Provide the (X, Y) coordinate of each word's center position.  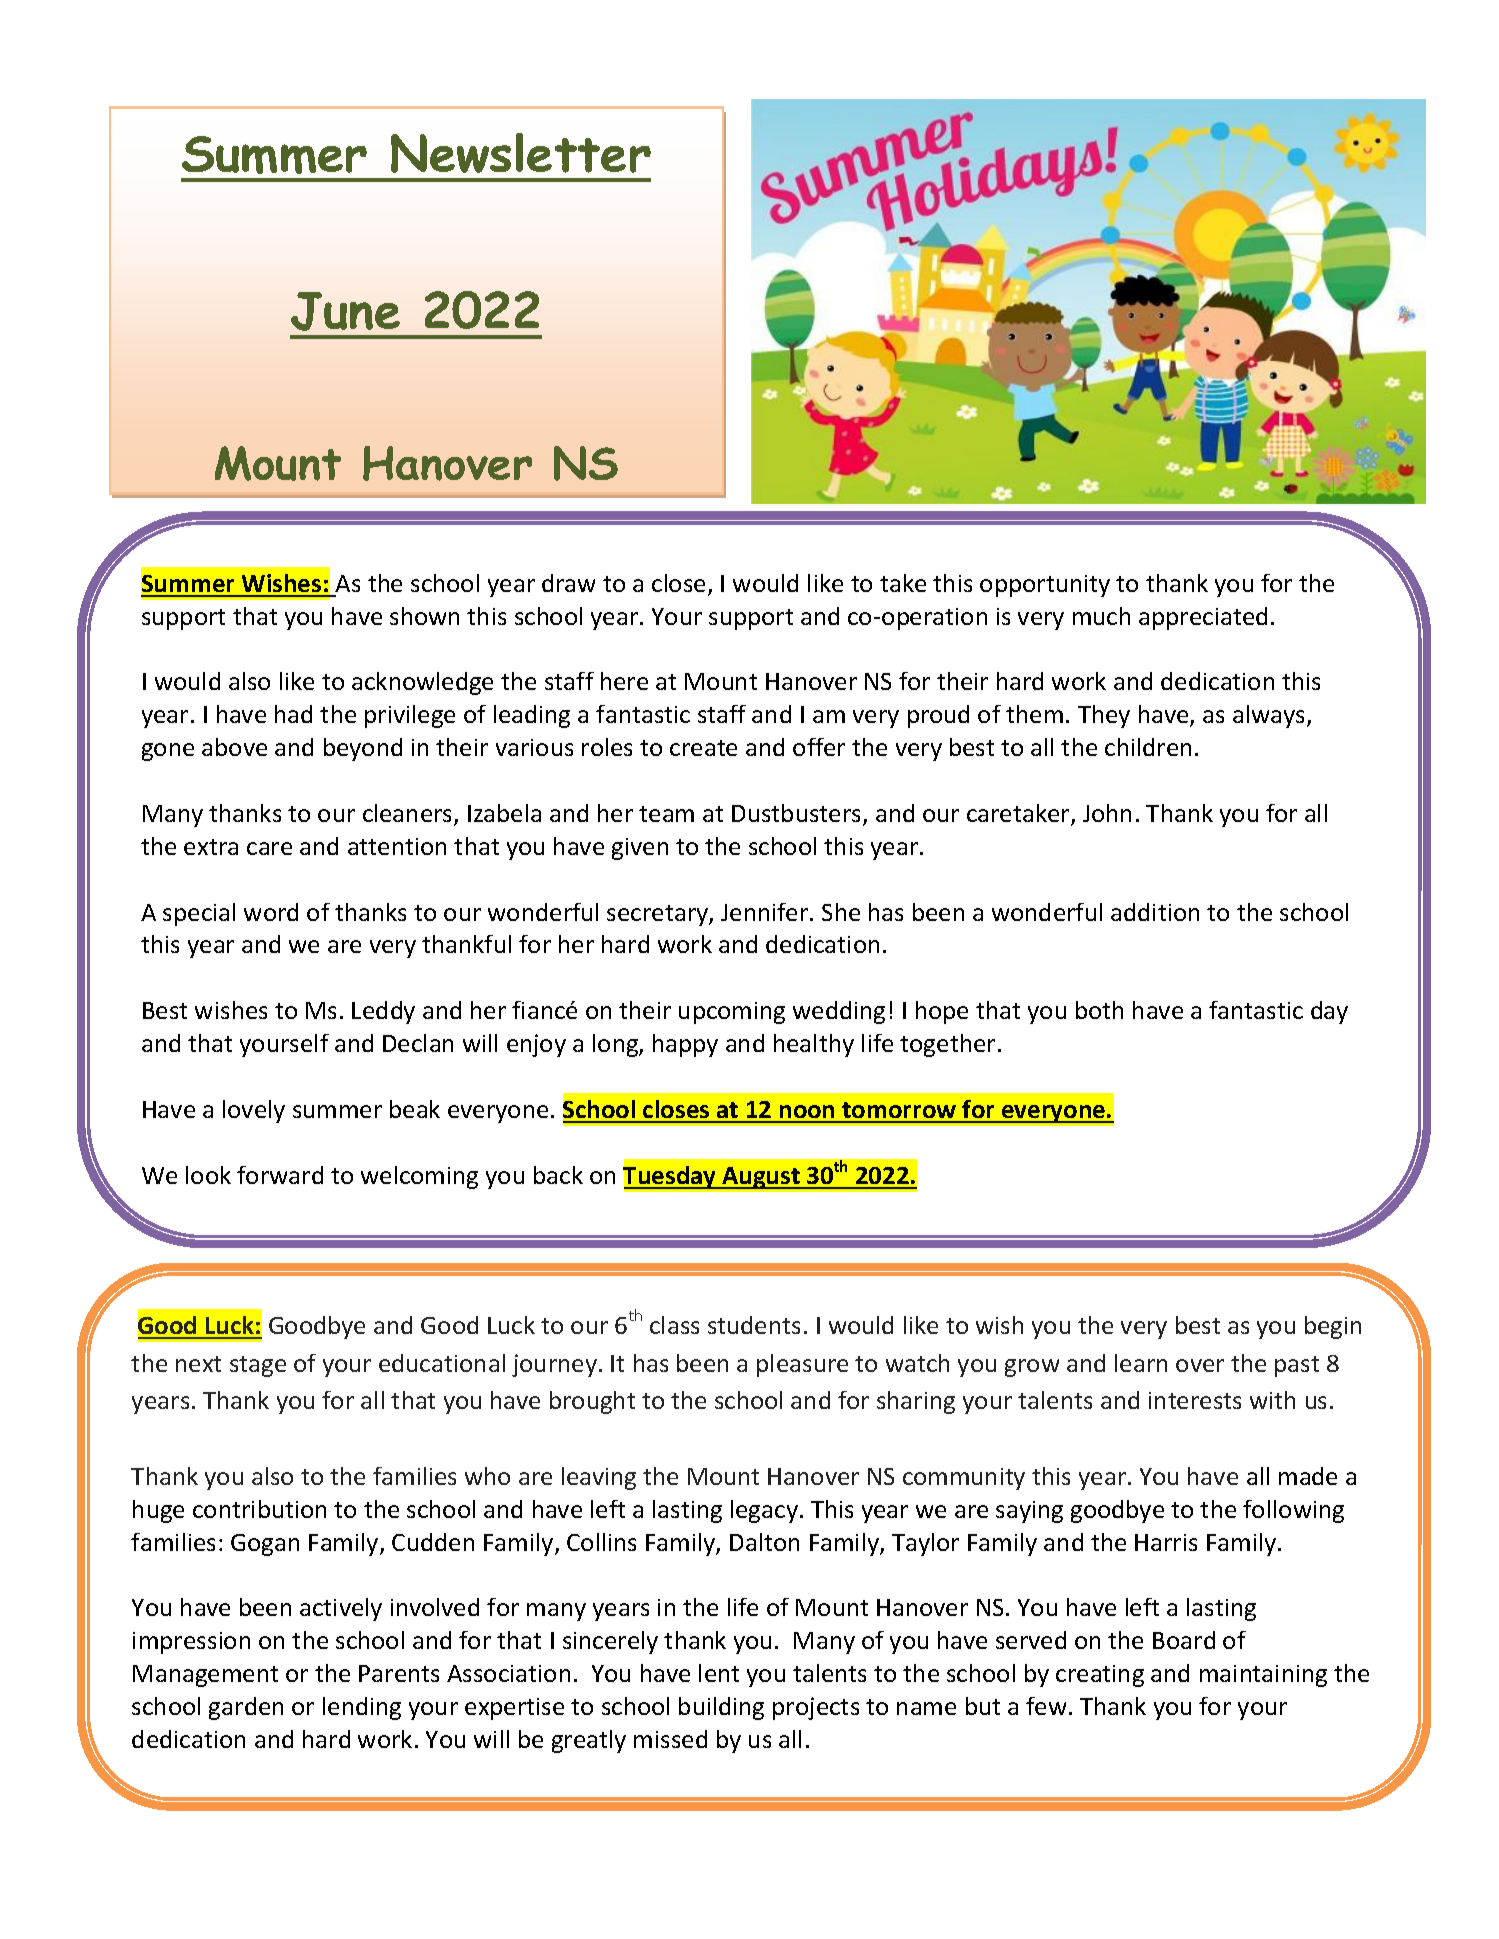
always (1268, 716)
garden (246, 1708)
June (345, 311)
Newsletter (521, 153)
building (721, 1708)
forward (280, 1175)
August (761, 1178)
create (703, 748)
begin (1333, 1327)
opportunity (1045, 586)
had (293, 714)
